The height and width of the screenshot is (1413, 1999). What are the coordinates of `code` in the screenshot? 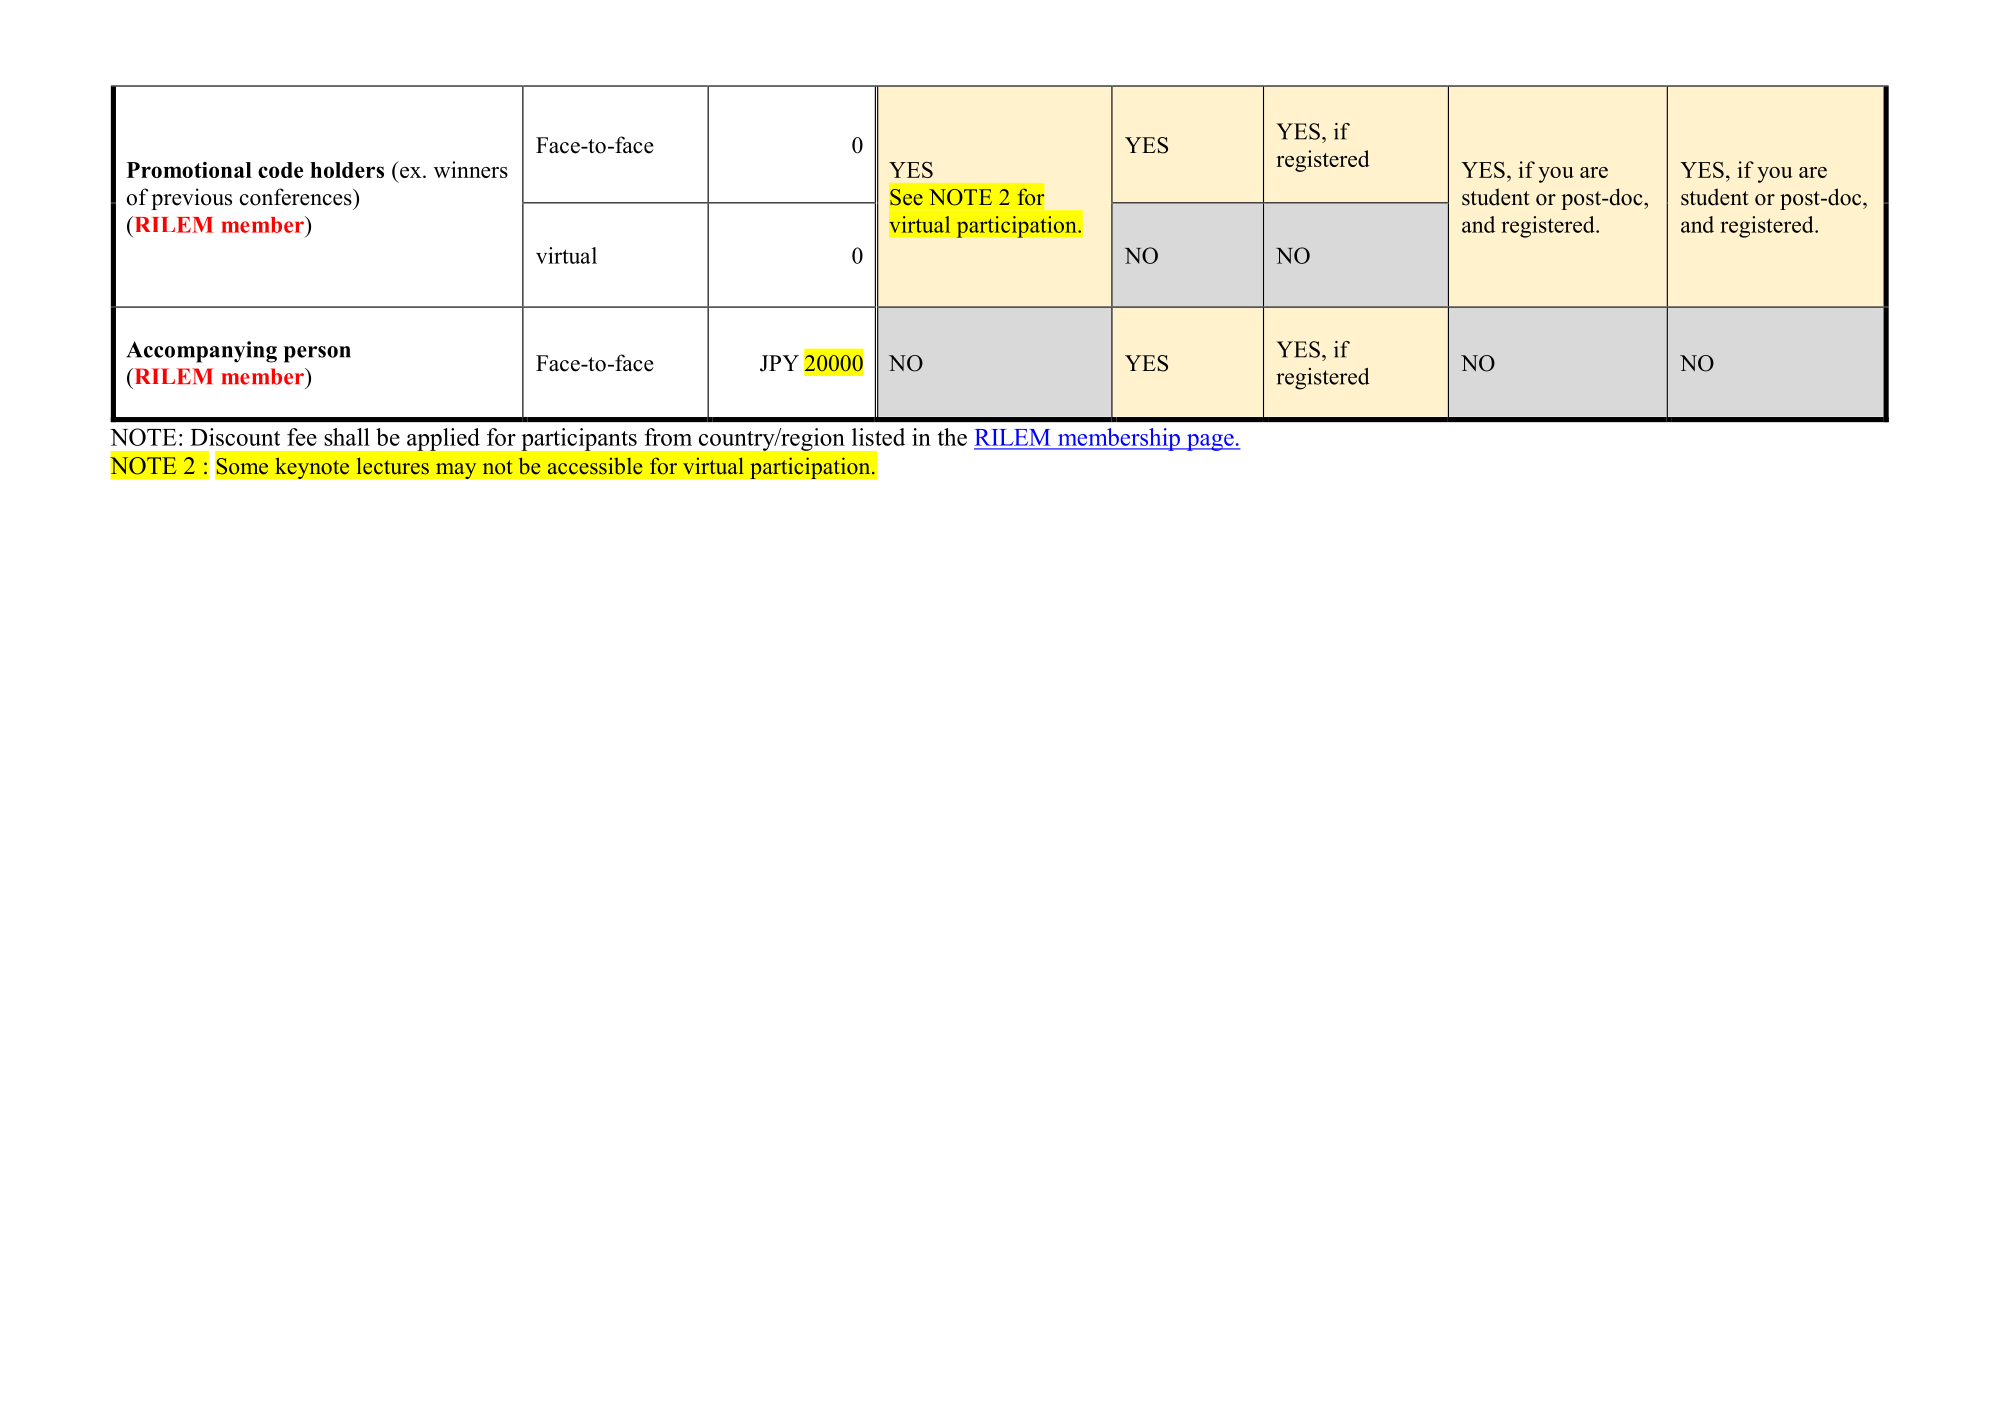 It's located at (280, 170).
